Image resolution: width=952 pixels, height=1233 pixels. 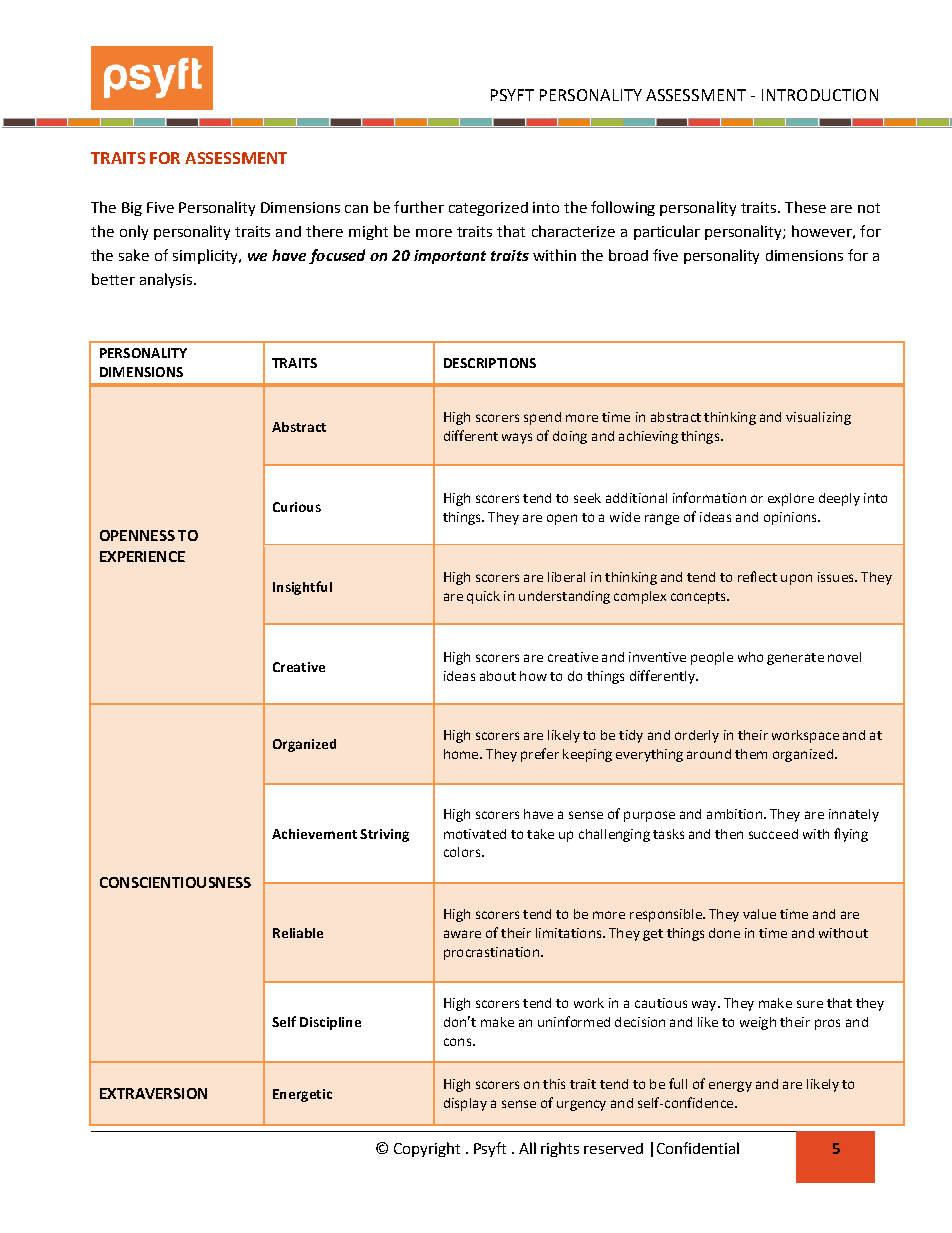 I want to click on generate, so click(x=795, y=659).
